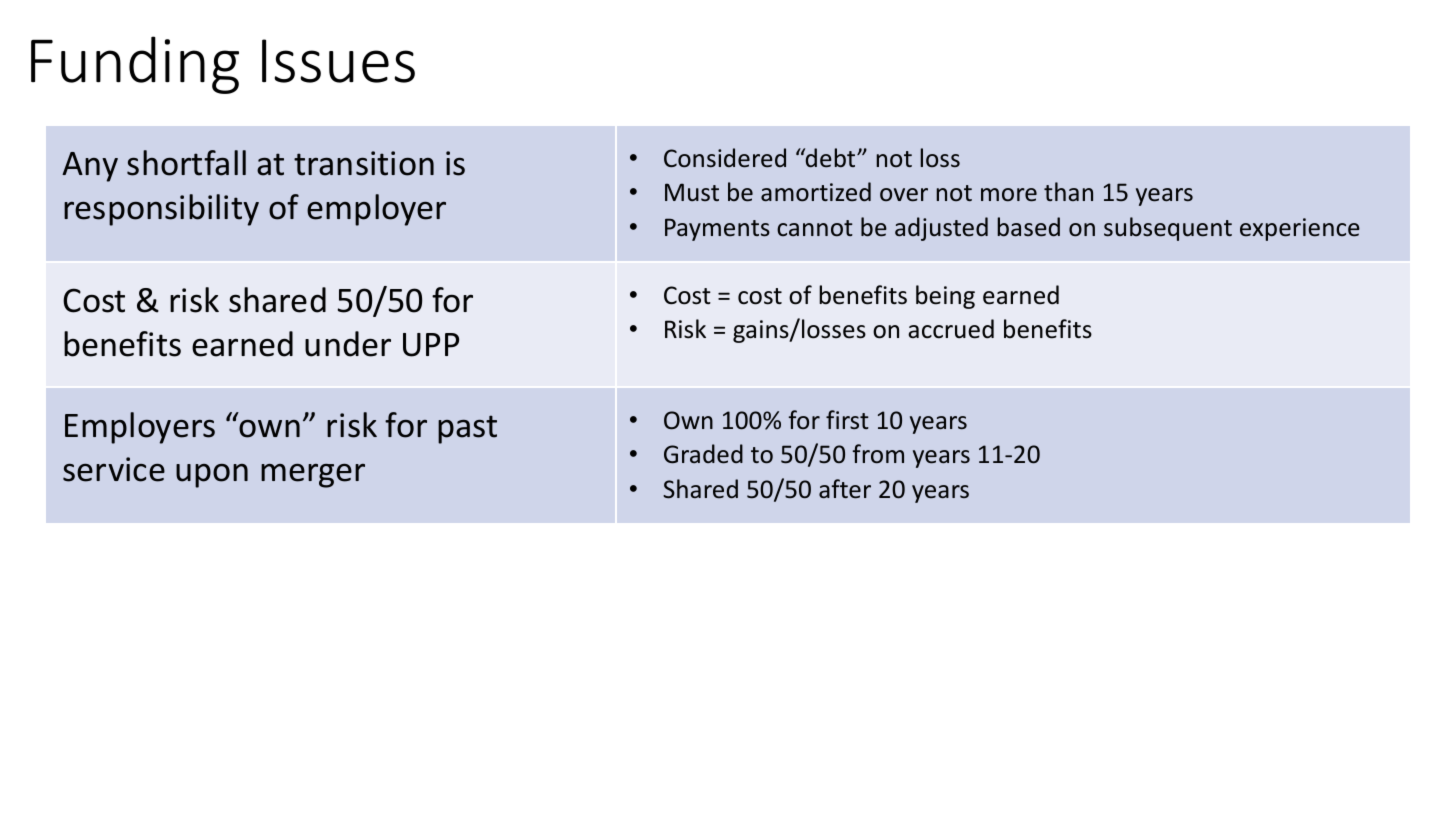  I want to click on subsequent, so click(1168, 229).
